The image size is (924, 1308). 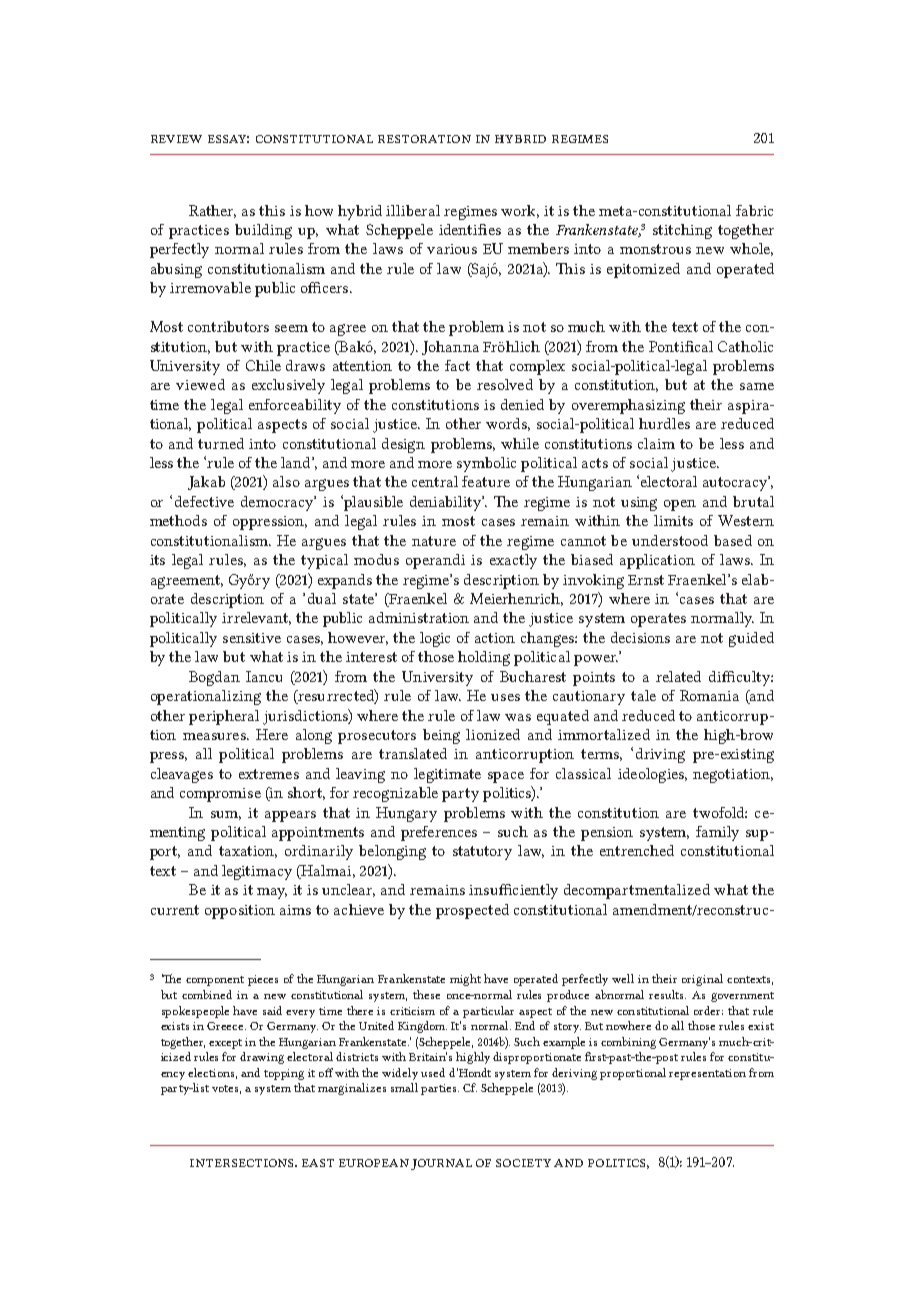 I want to click on extremes, so click(x=269, y=774).
